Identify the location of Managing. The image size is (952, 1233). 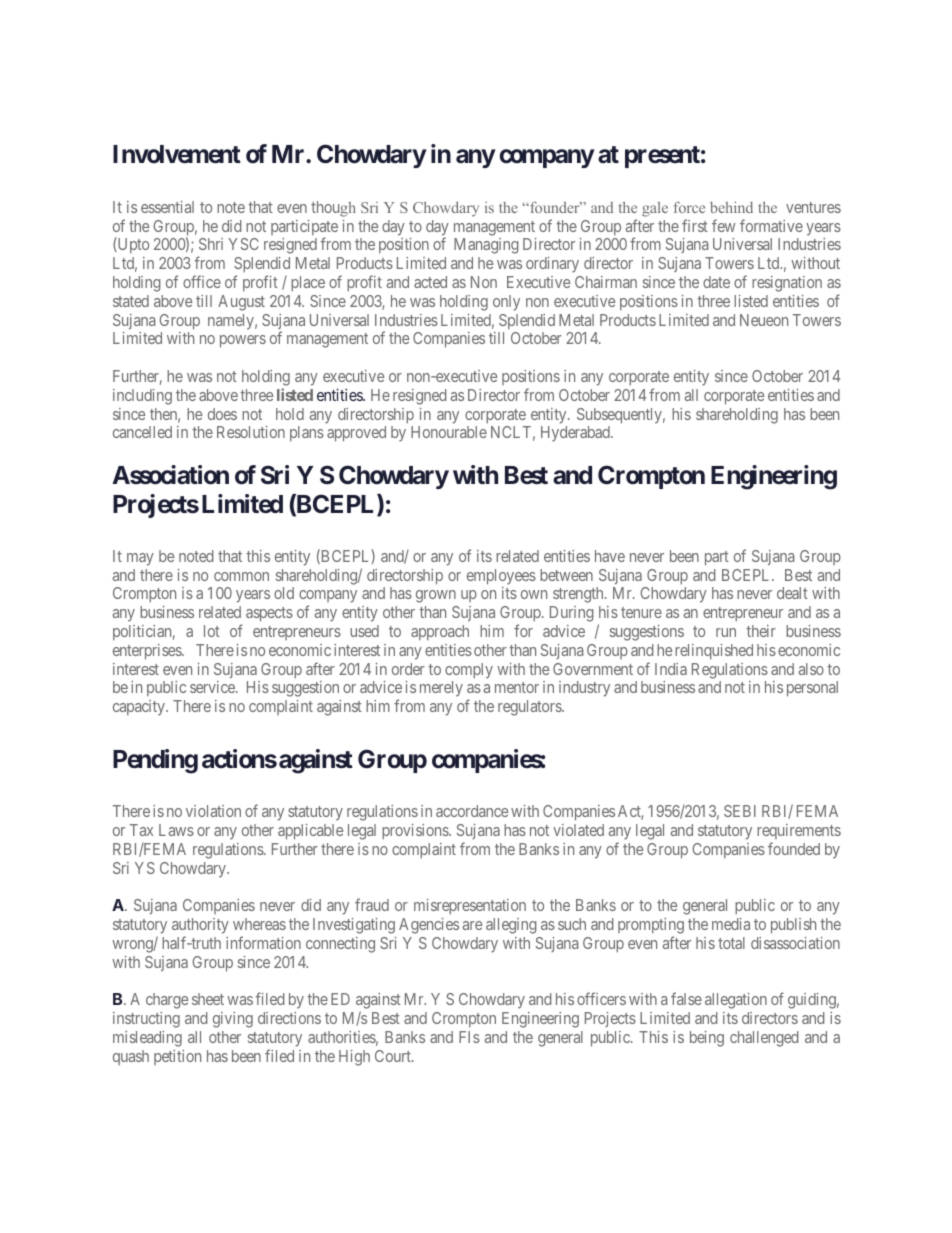
(486, 246).
